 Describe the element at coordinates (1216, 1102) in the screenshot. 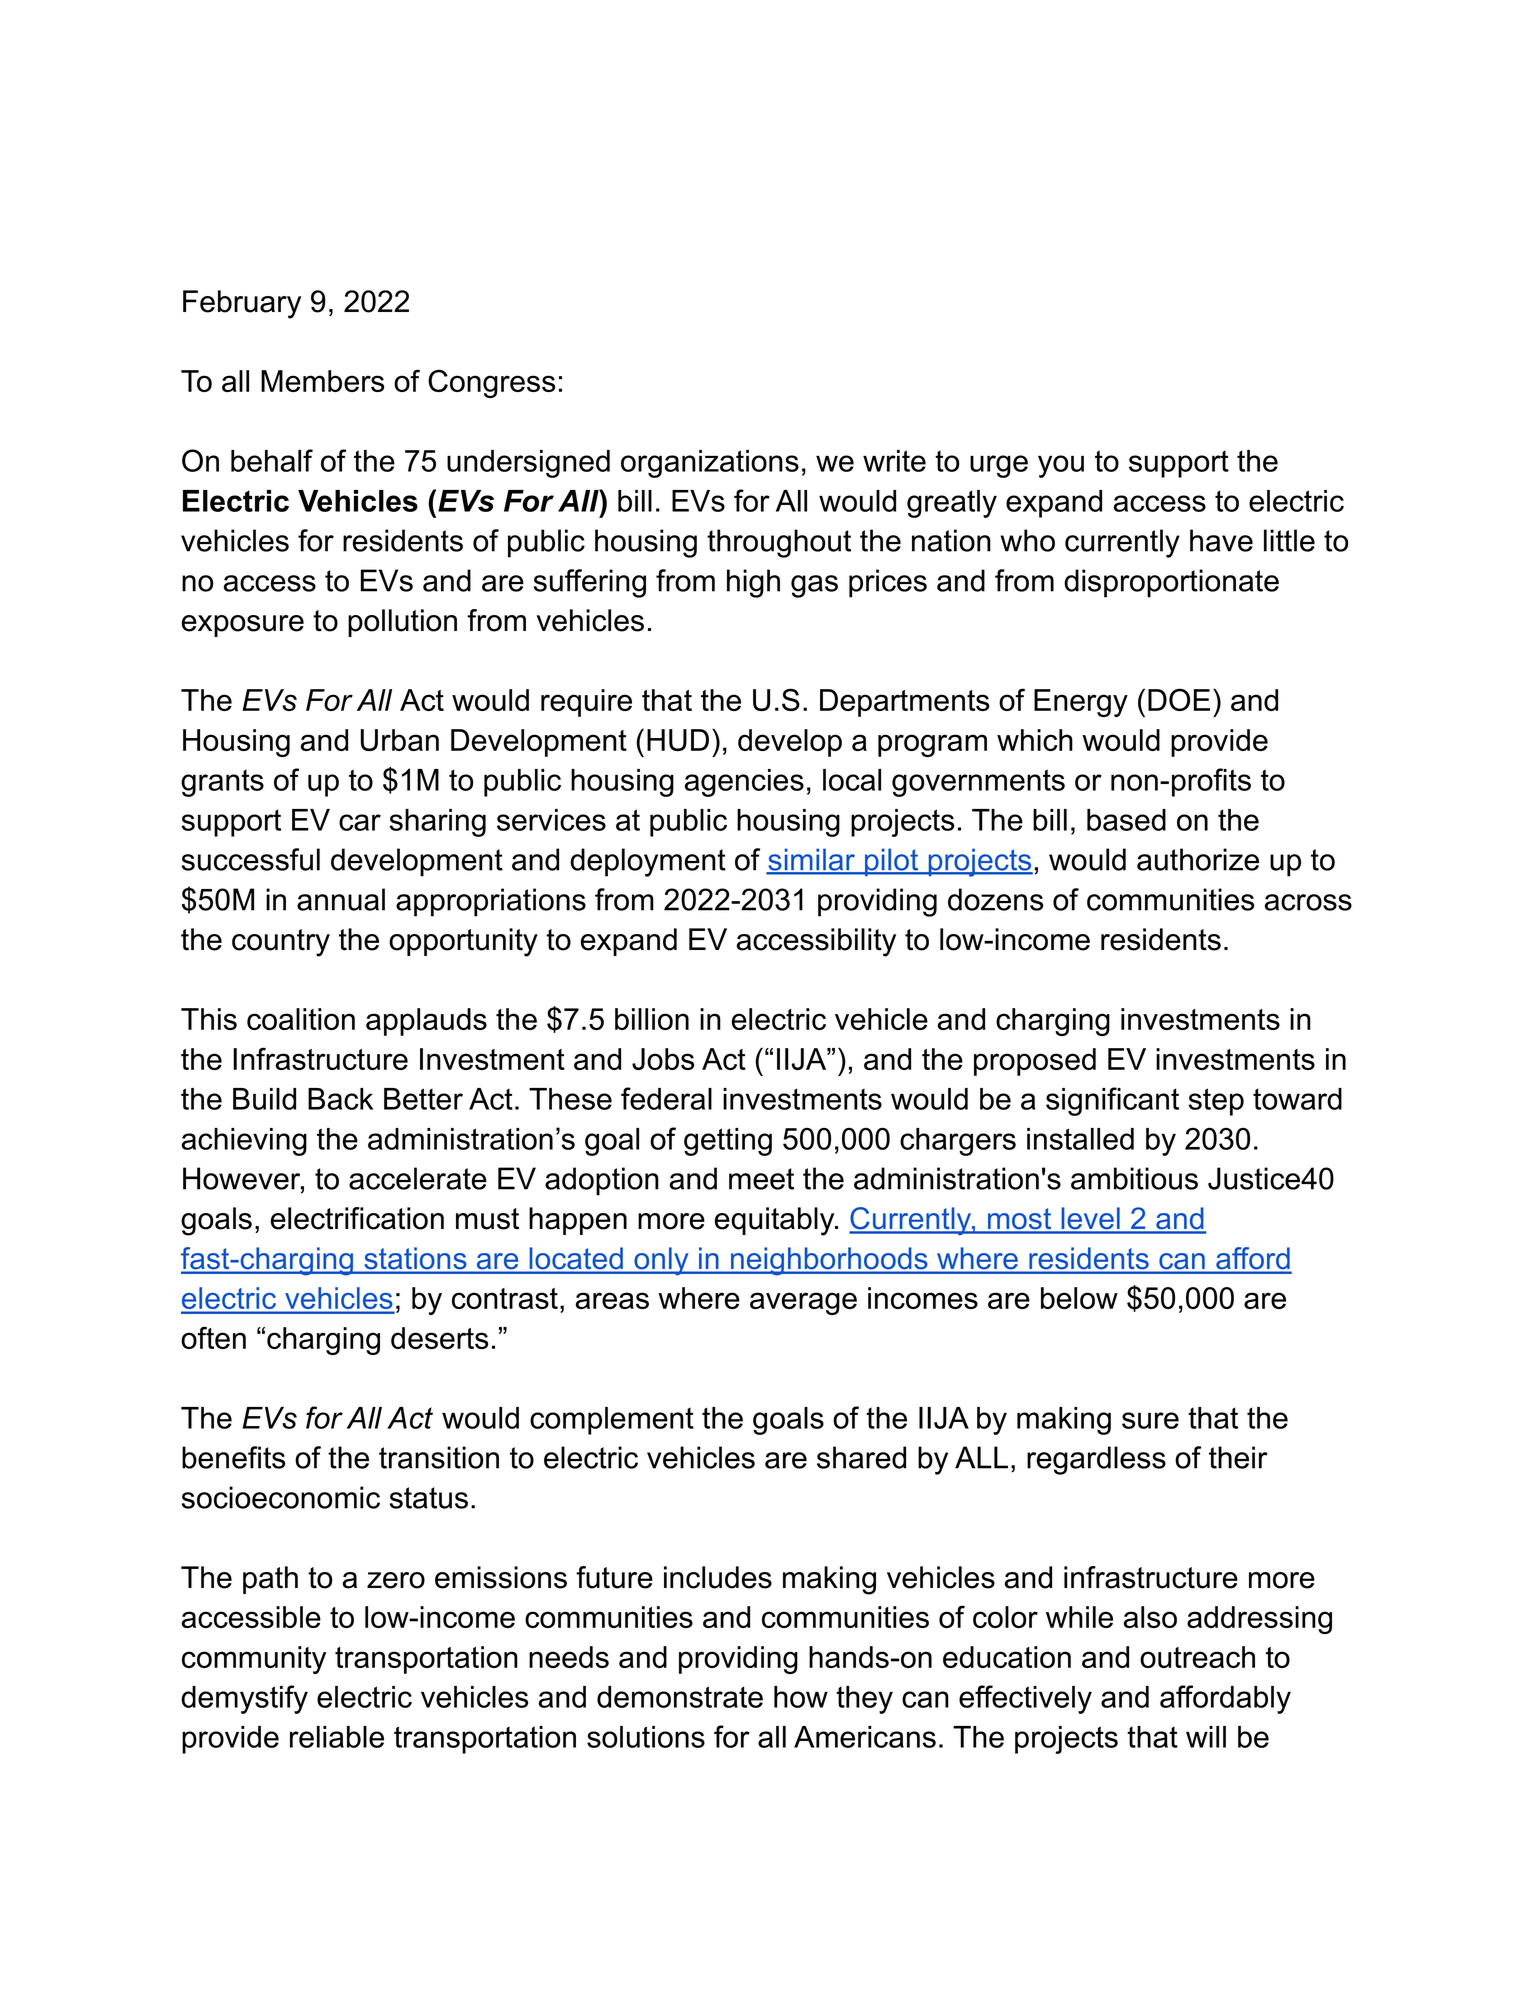

I see `step` at that location.
